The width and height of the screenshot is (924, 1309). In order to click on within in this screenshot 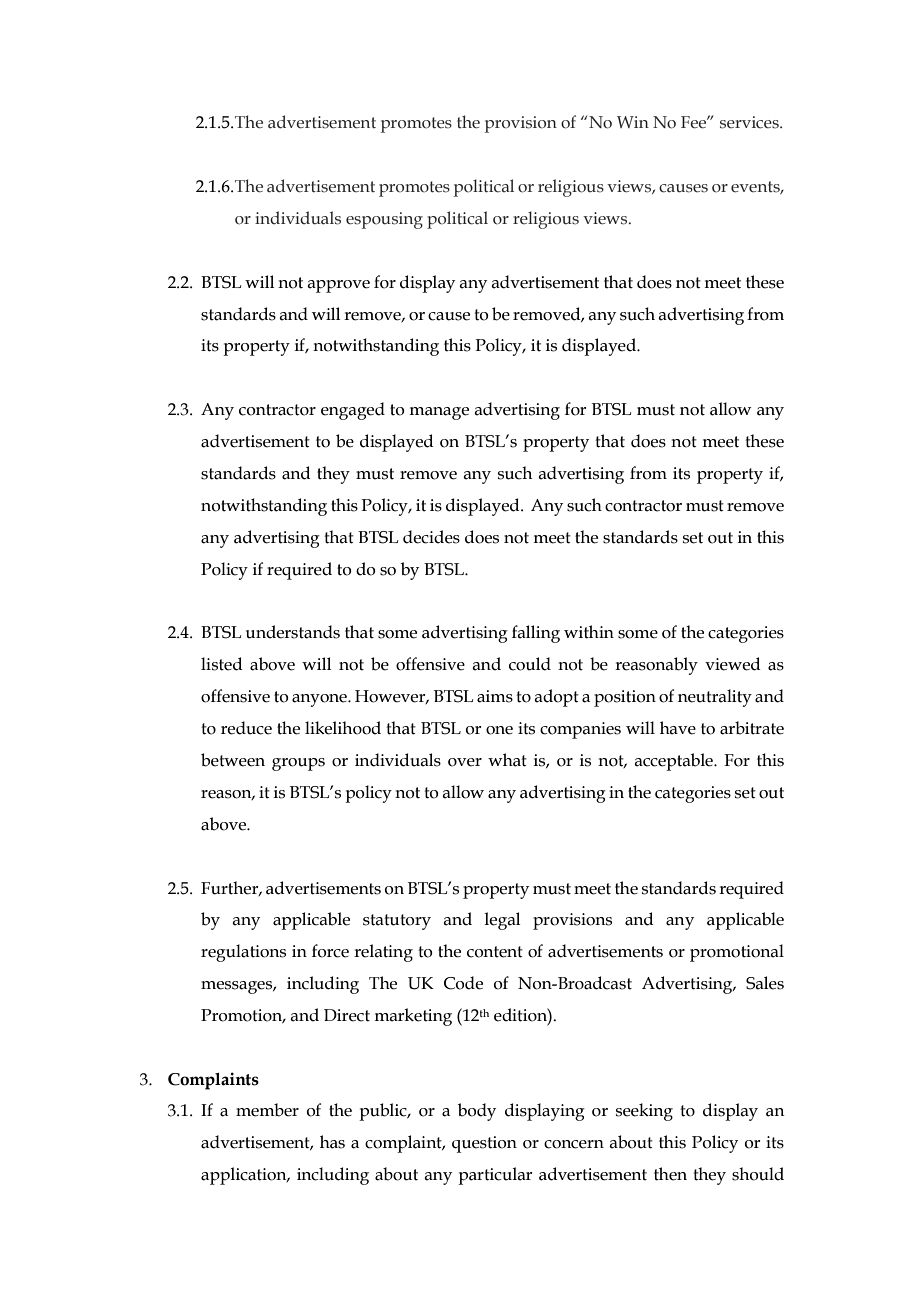, I will do `click(589, 632)`.
